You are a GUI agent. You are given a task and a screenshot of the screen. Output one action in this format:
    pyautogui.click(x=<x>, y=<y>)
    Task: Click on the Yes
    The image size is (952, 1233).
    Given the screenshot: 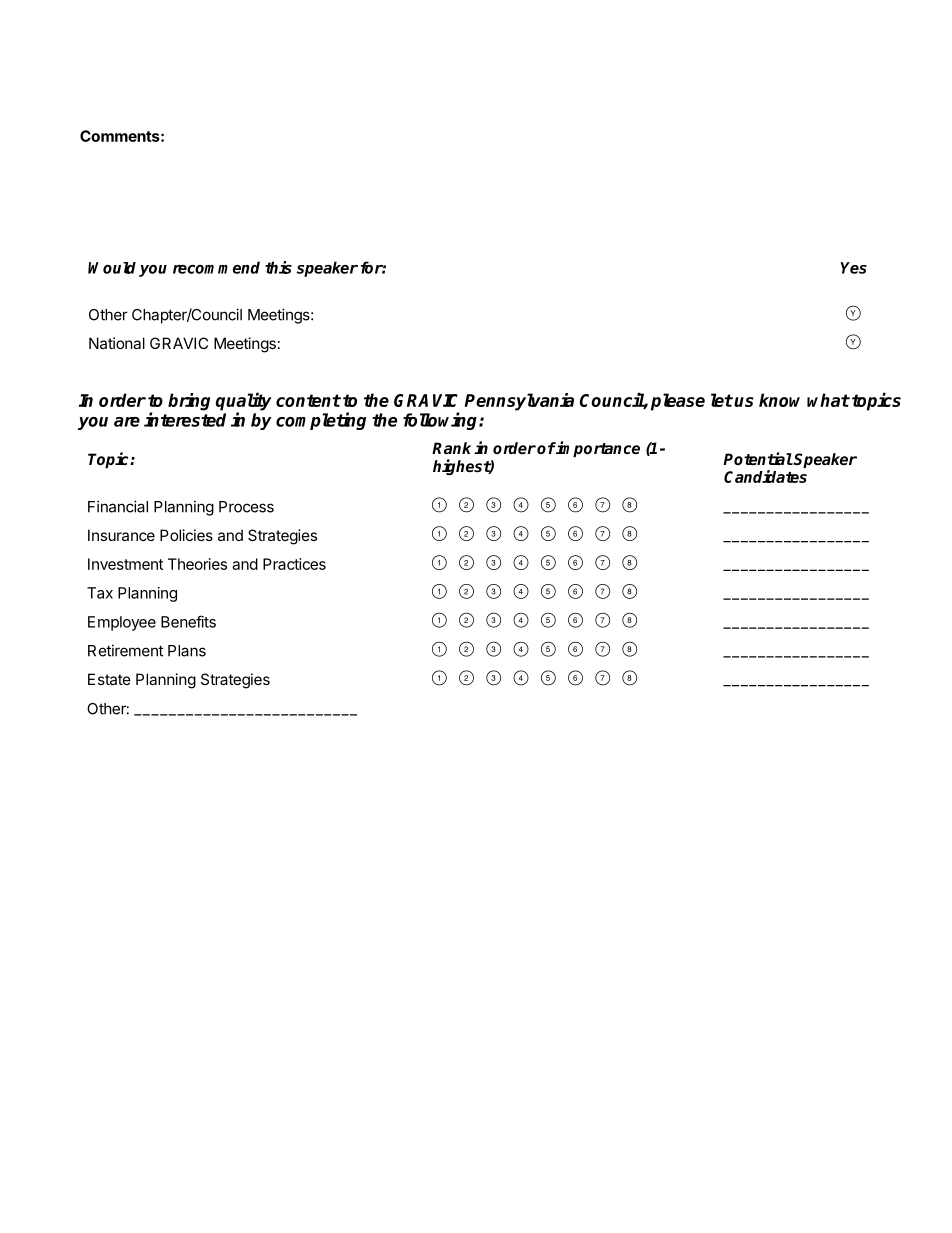 What is the action you would take?
    pyautogui.click(x=853, y=268)
